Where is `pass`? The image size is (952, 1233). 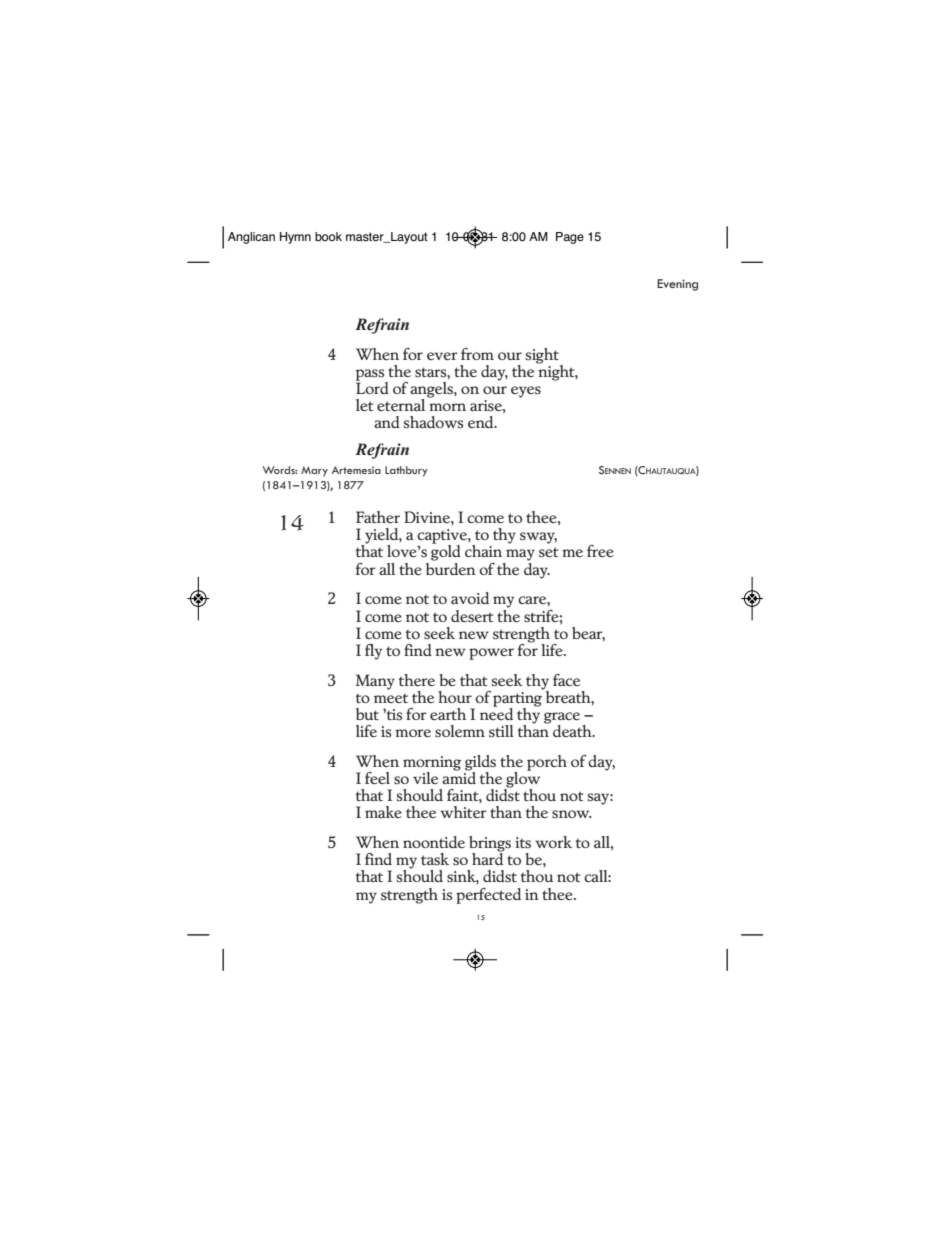 pass is located at coordinates (371, 376).
